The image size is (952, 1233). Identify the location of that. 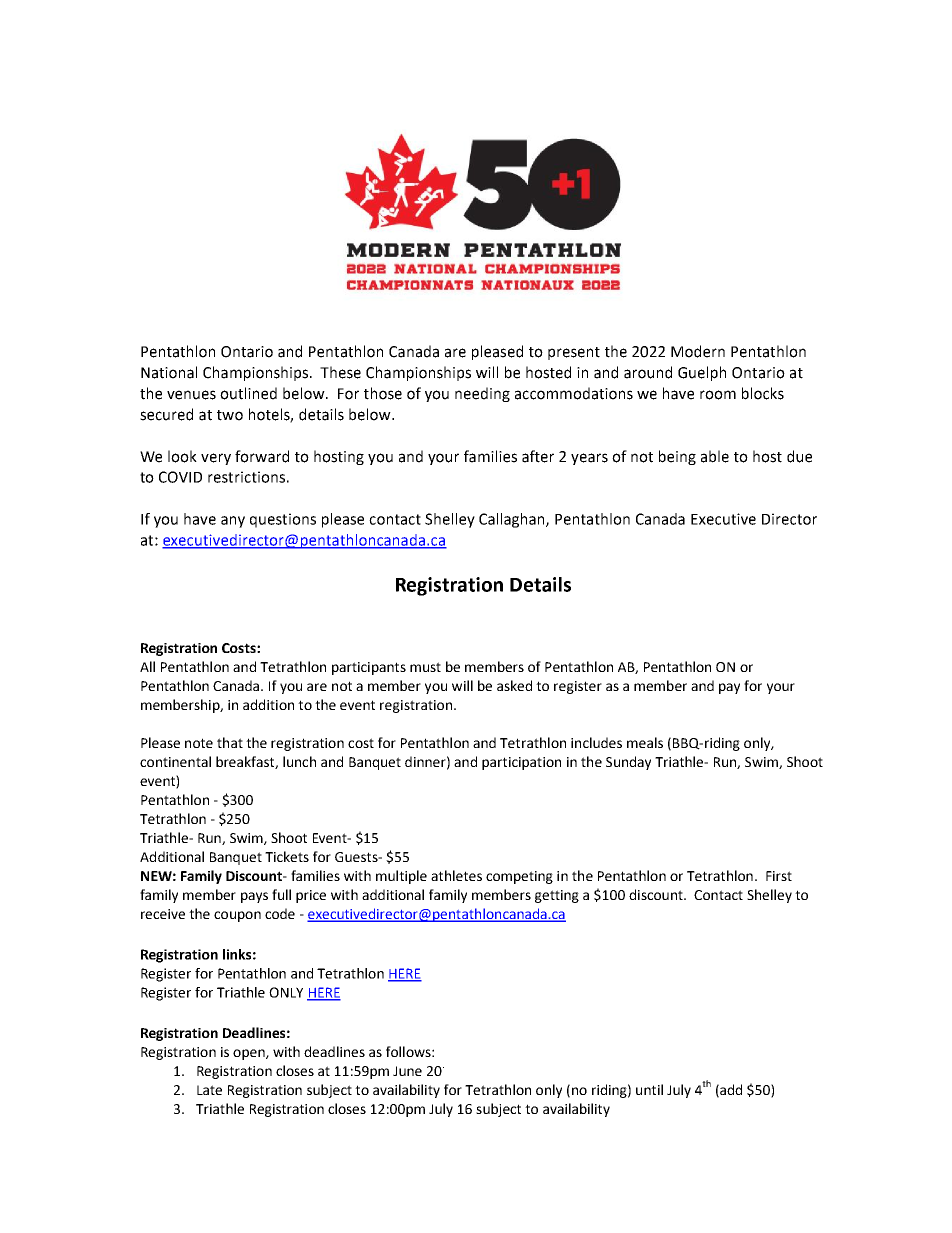
(230, 742).
